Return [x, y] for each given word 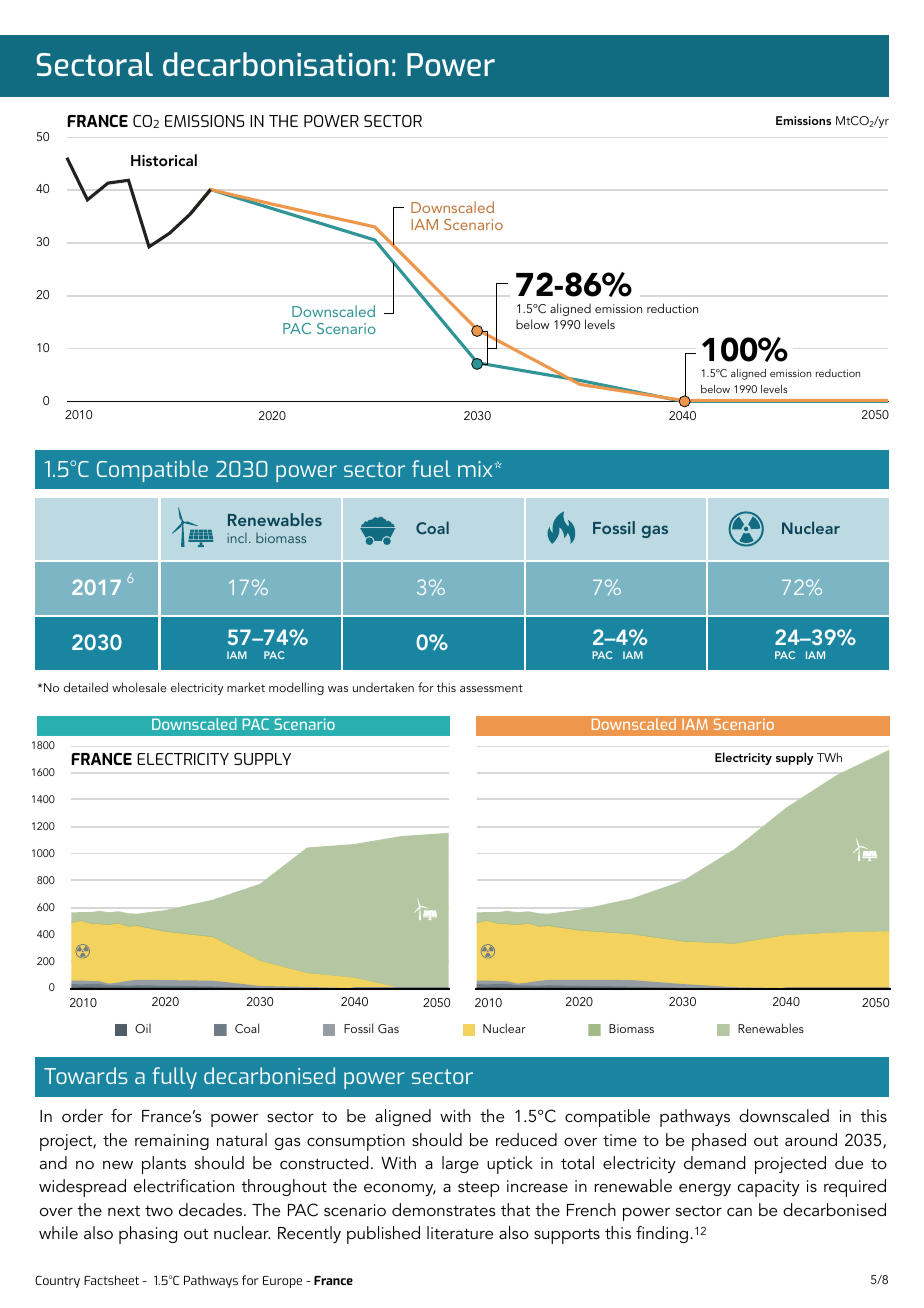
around [811, 1139]
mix [476, 469]
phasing [148, 1235]
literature [460, 1232]
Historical [164, 160]
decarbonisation [276, 64]
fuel [431, 468]
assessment [491, 688]
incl [237, 538]
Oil [143, 1029]
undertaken [383, 687]
